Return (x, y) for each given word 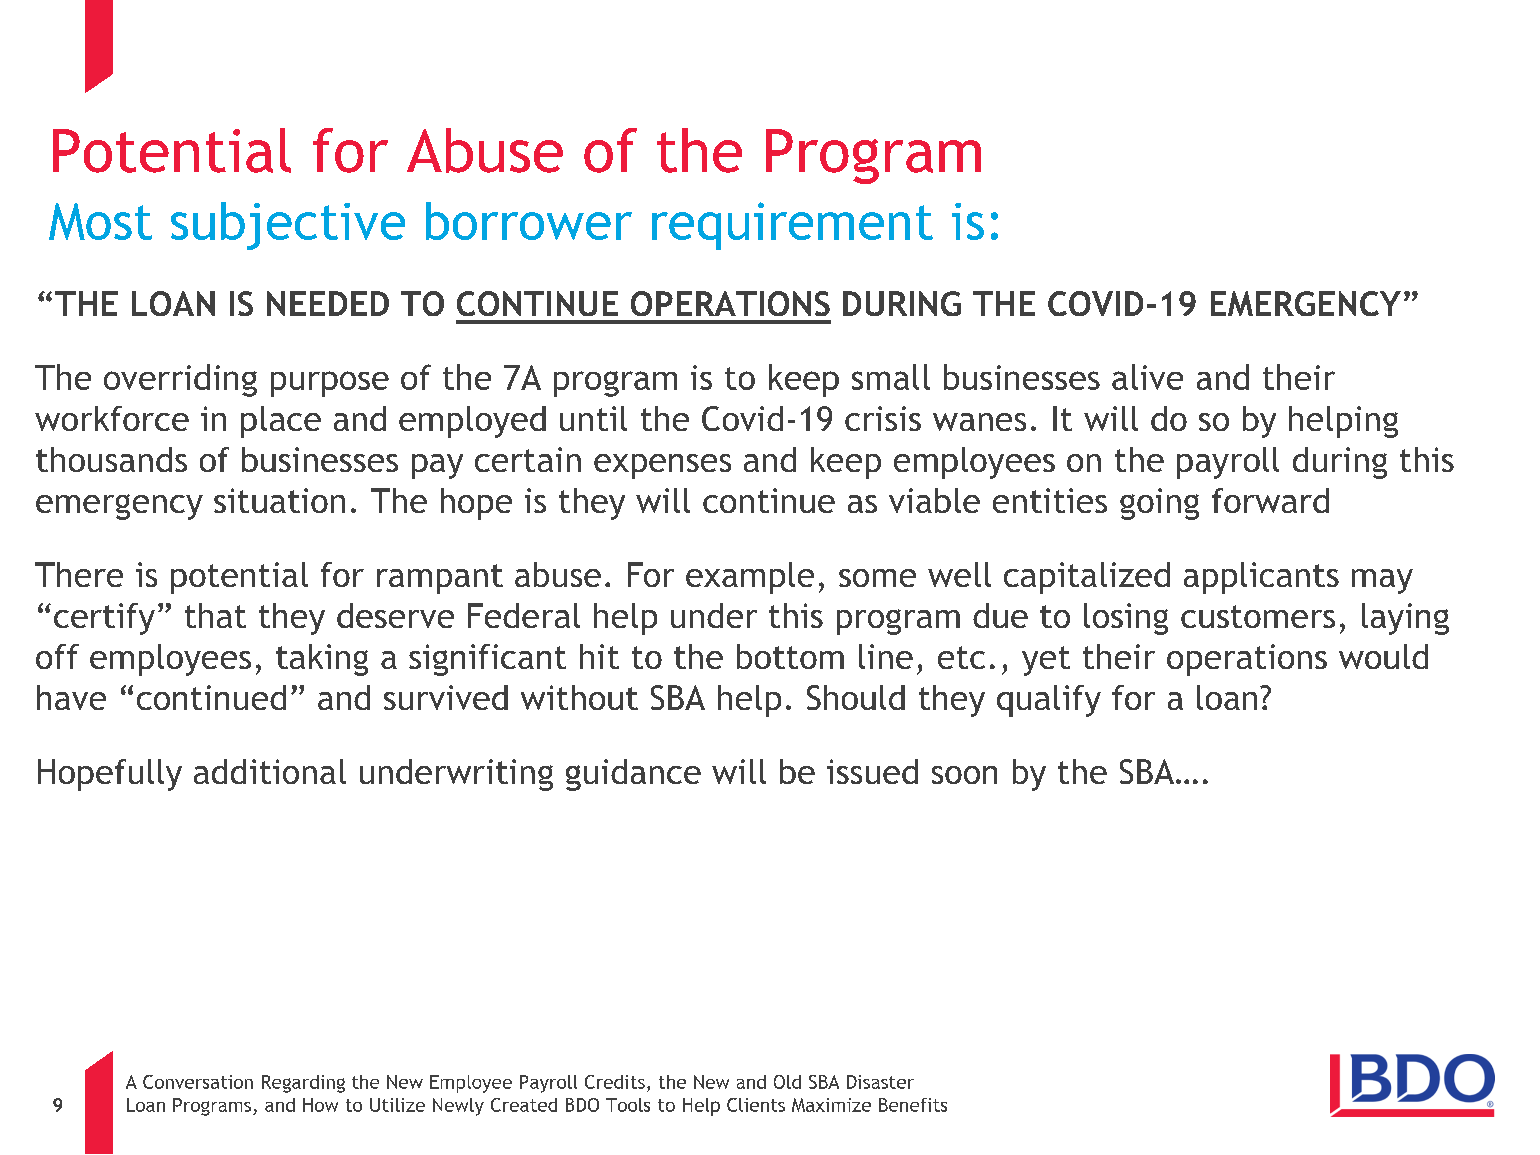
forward (1270, 500)
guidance (633, 775)
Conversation (198, 1082)
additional (270, 771)
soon (964, 775)
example (750, 578)
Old (787, 1082)
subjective (288, 226)
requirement (792, 226)
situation (279, 500)
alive (1147, 377)
